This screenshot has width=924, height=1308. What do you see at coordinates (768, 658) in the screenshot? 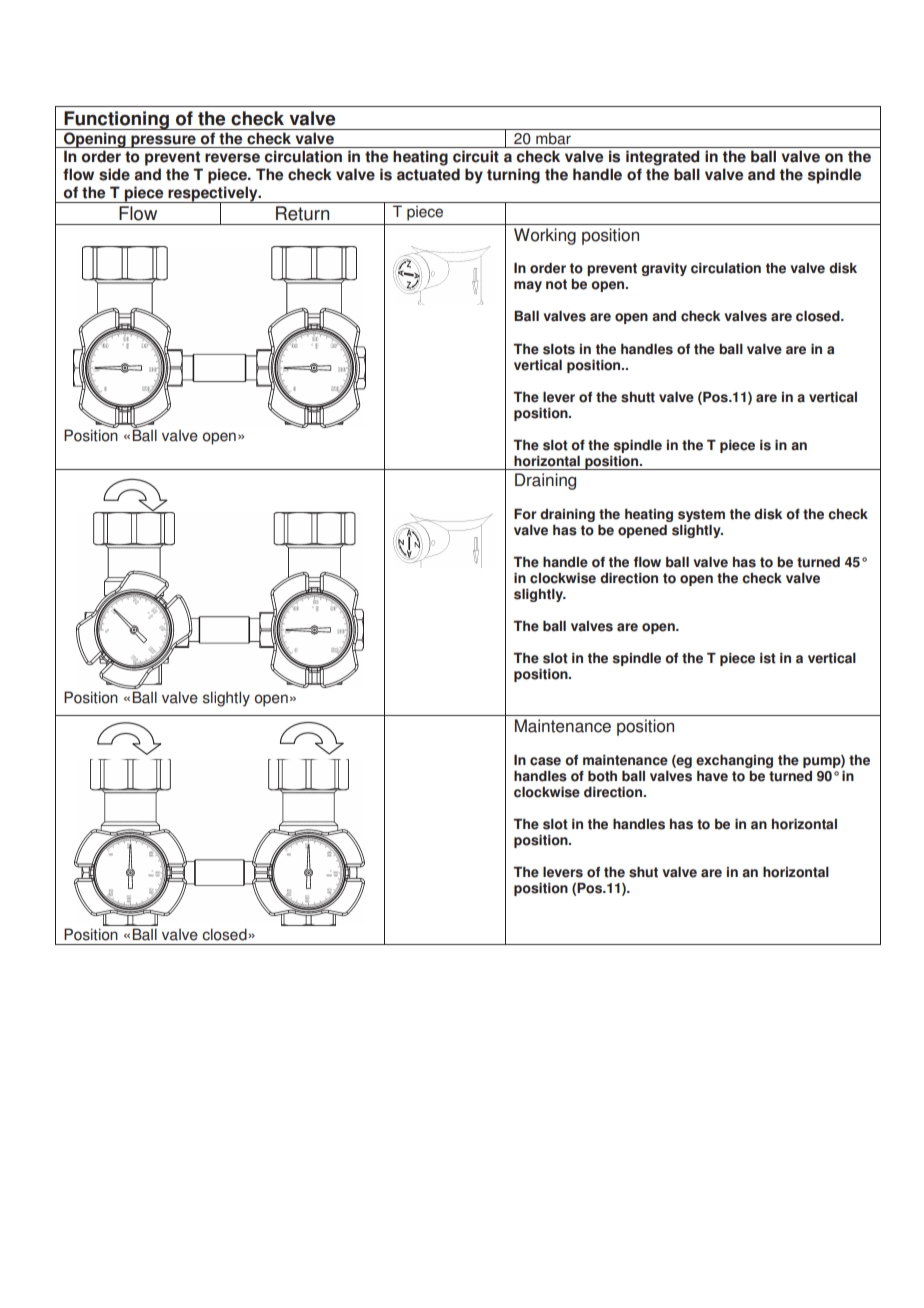
I see `ist` at bounding box center [768, 658].
